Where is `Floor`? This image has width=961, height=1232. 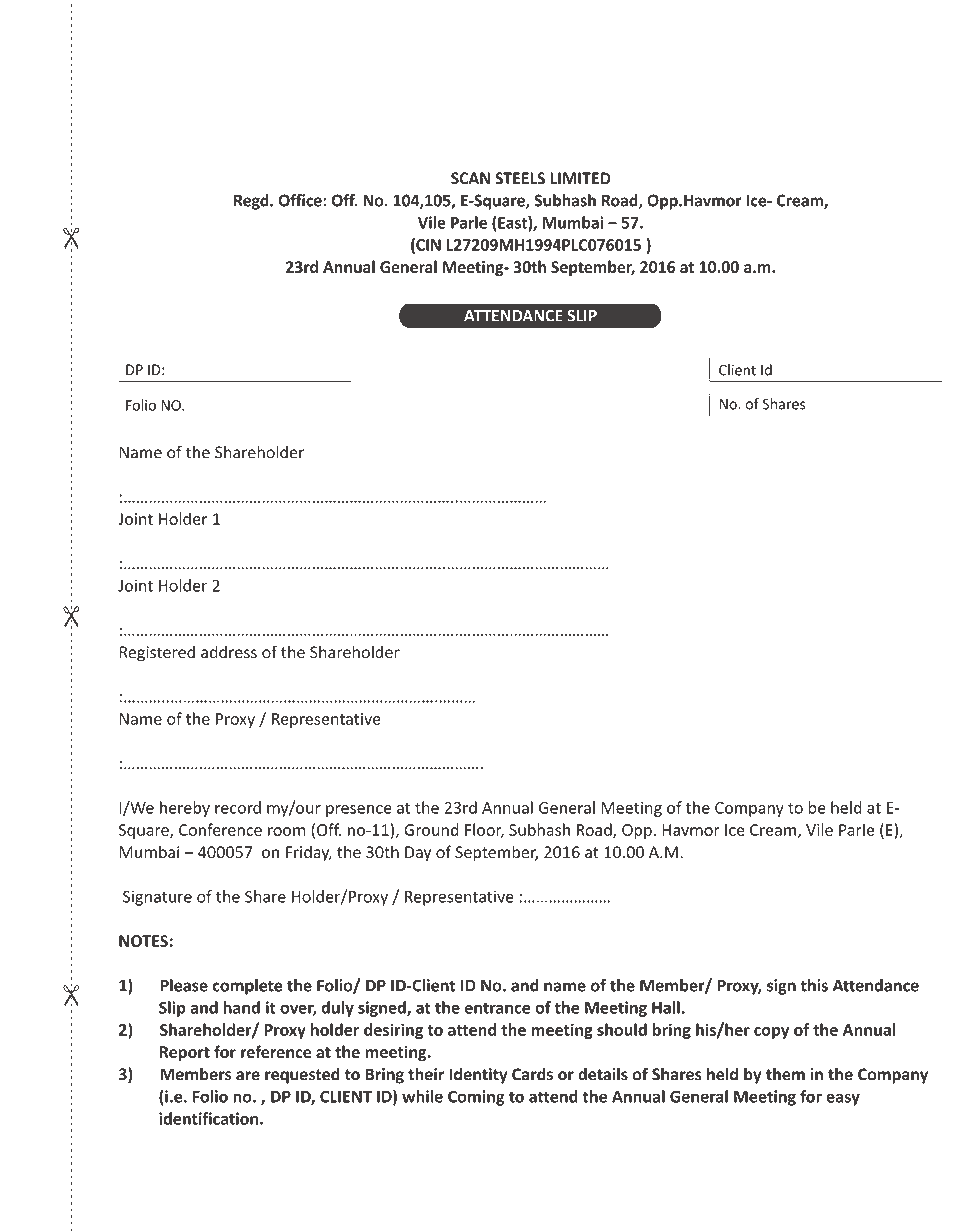 Floor is located at coordinates (484, 830).
